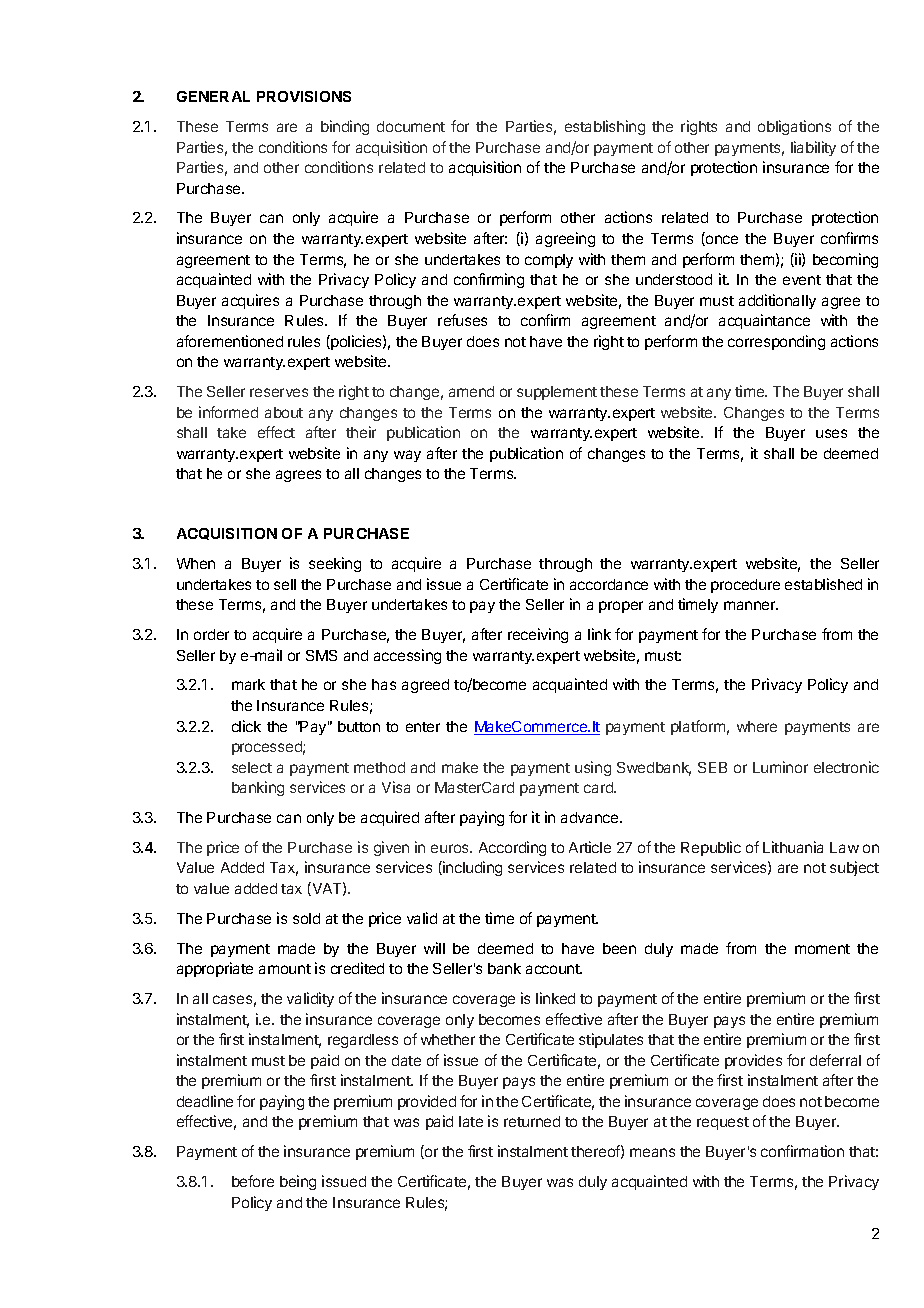 The image size is (924, 1308). What do you see at coordinates (745, 586) in the screenshot?
I see `procedure` at bounding box center [745, 586].
